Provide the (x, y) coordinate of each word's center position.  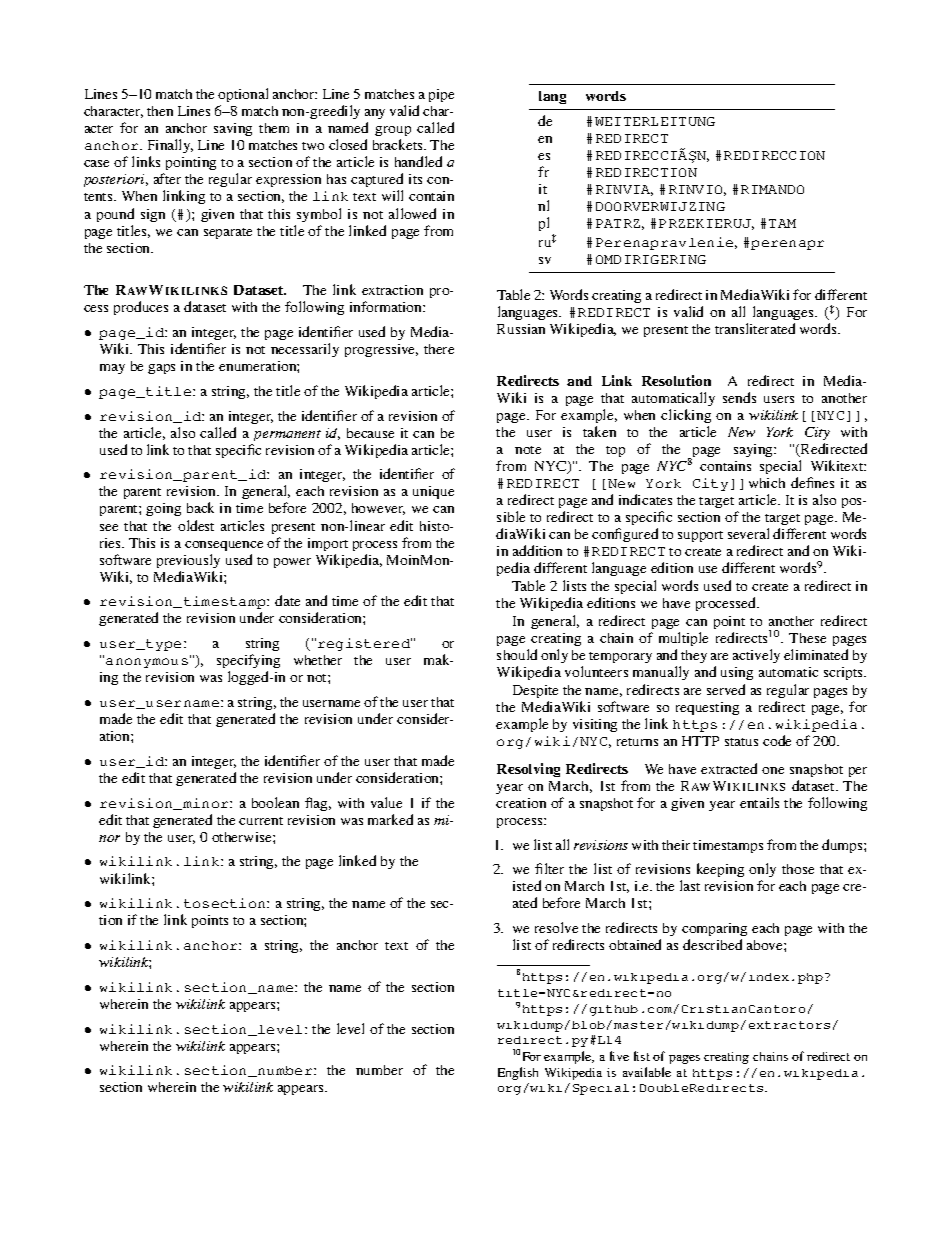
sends (739, 397)
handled (418, 161)
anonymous (147, 663)
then (160, 111)
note (528, 450)
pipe (441, 95)
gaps (161, 369)
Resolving (528, 770)
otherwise (243, 837)
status (741, 742)
